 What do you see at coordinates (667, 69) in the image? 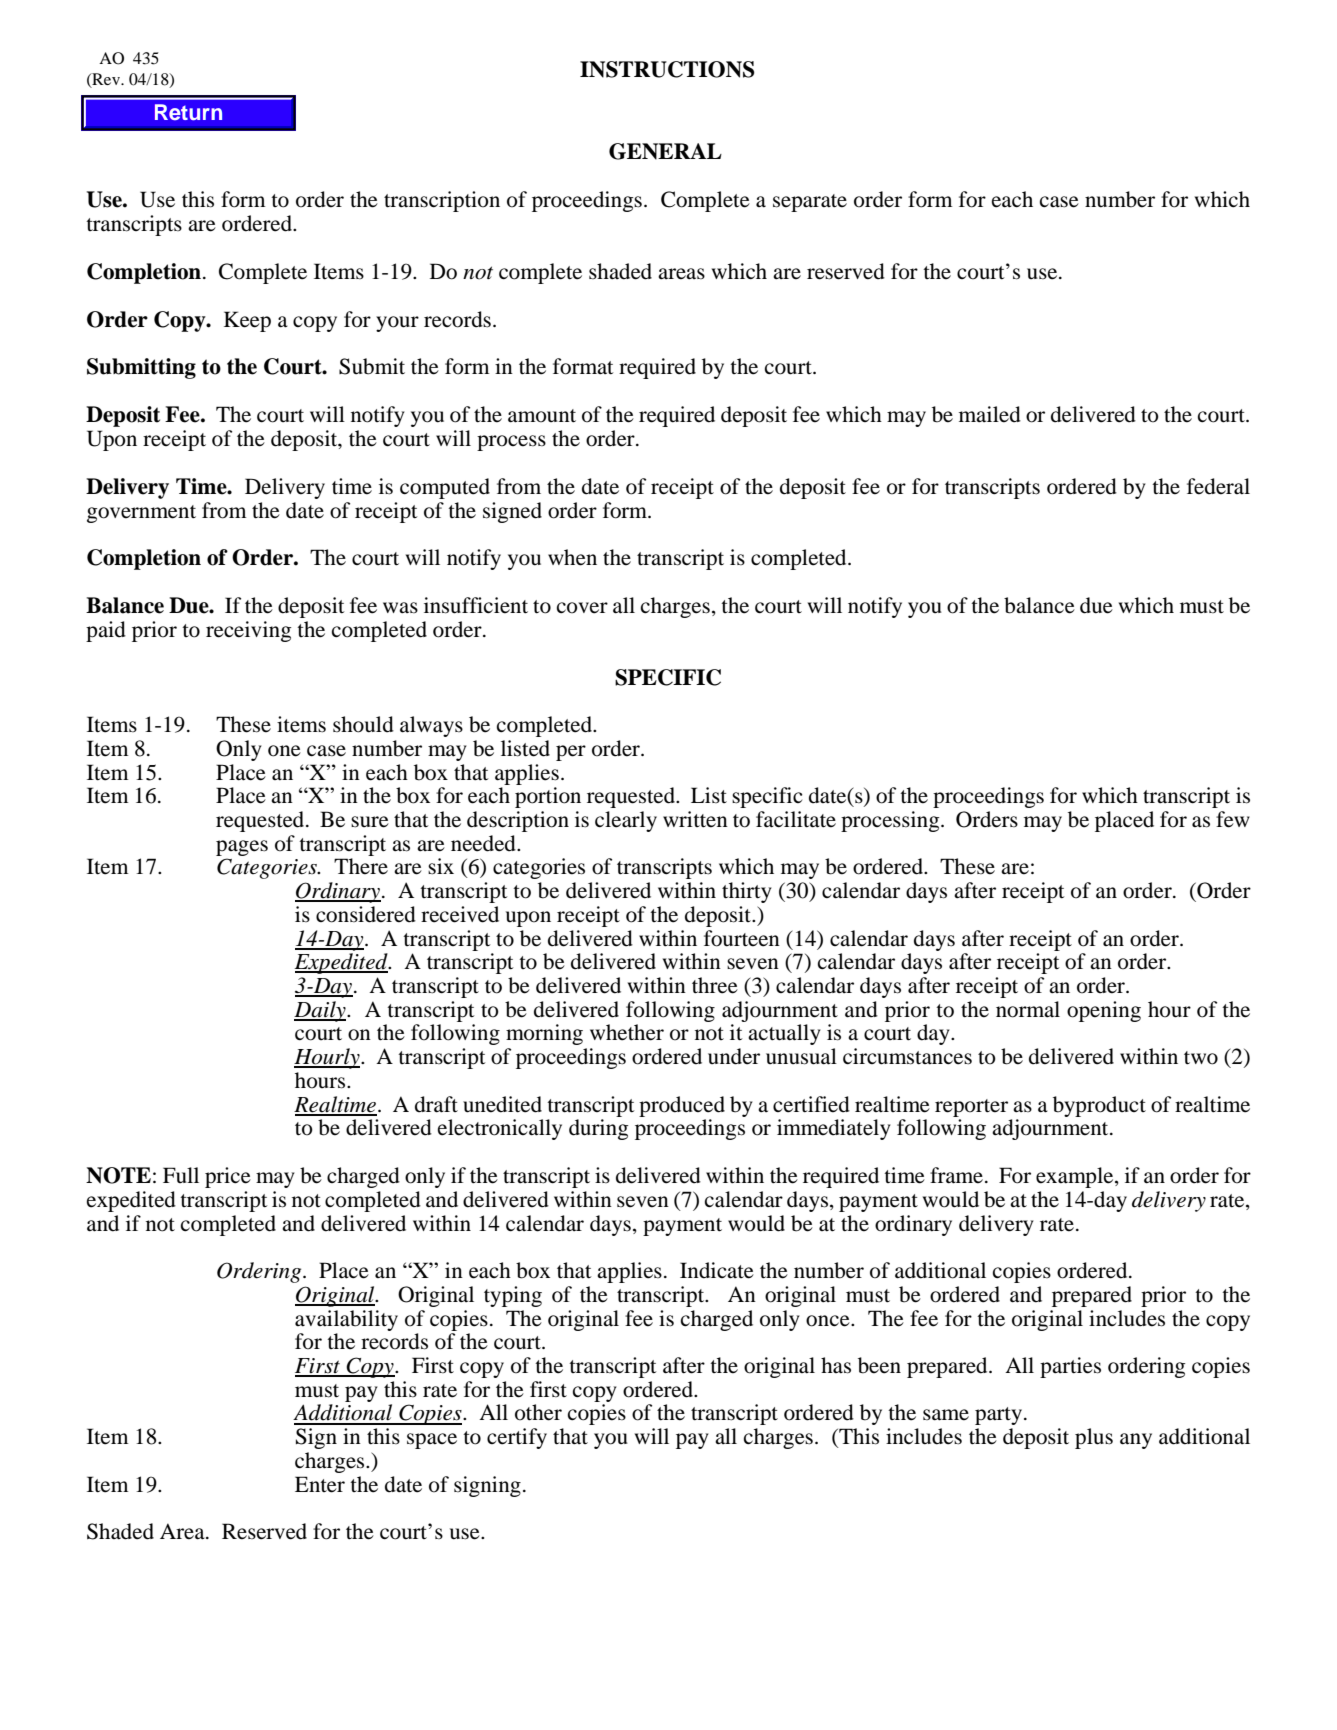
I see `INSTRUCTIONS` at bounding box center [667, 69].
